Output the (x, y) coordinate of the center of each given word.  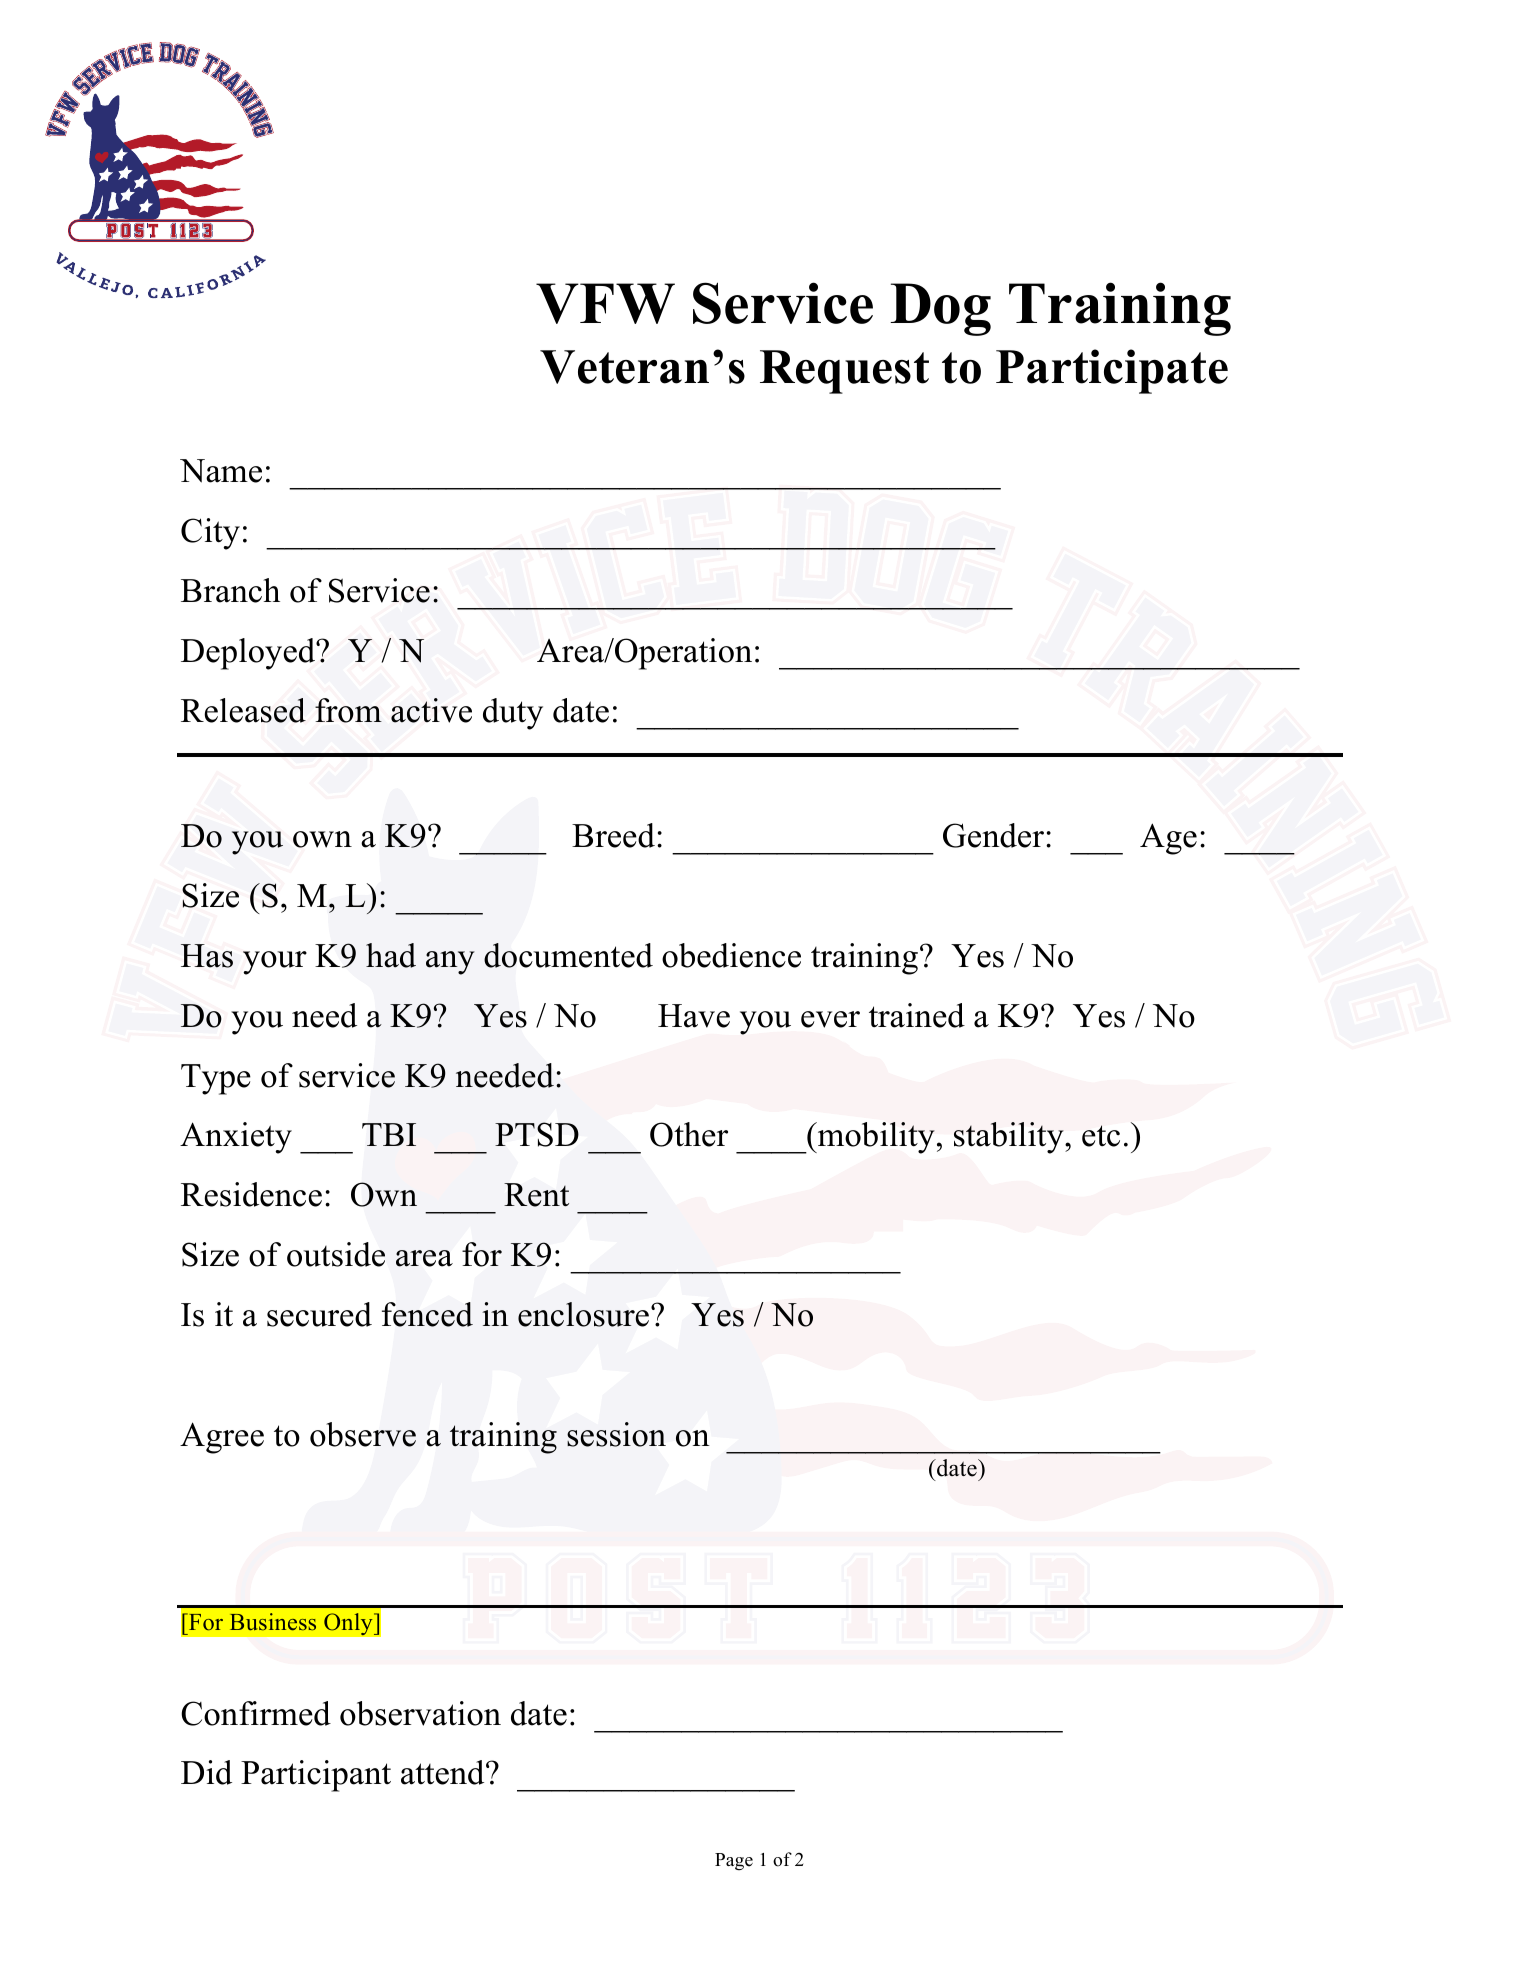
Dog (940, 309)
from (348, 710)
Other (689, 1134)
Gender (995, 835)
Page (734, 1862)
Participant (316, 1776)
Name (221, 471)
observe (363, 1434)
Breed (613, 835)
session (616, 1434)
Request (844, 372)
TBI (389, 1134)
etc (1101, 1136)
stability (1010, 1138)
